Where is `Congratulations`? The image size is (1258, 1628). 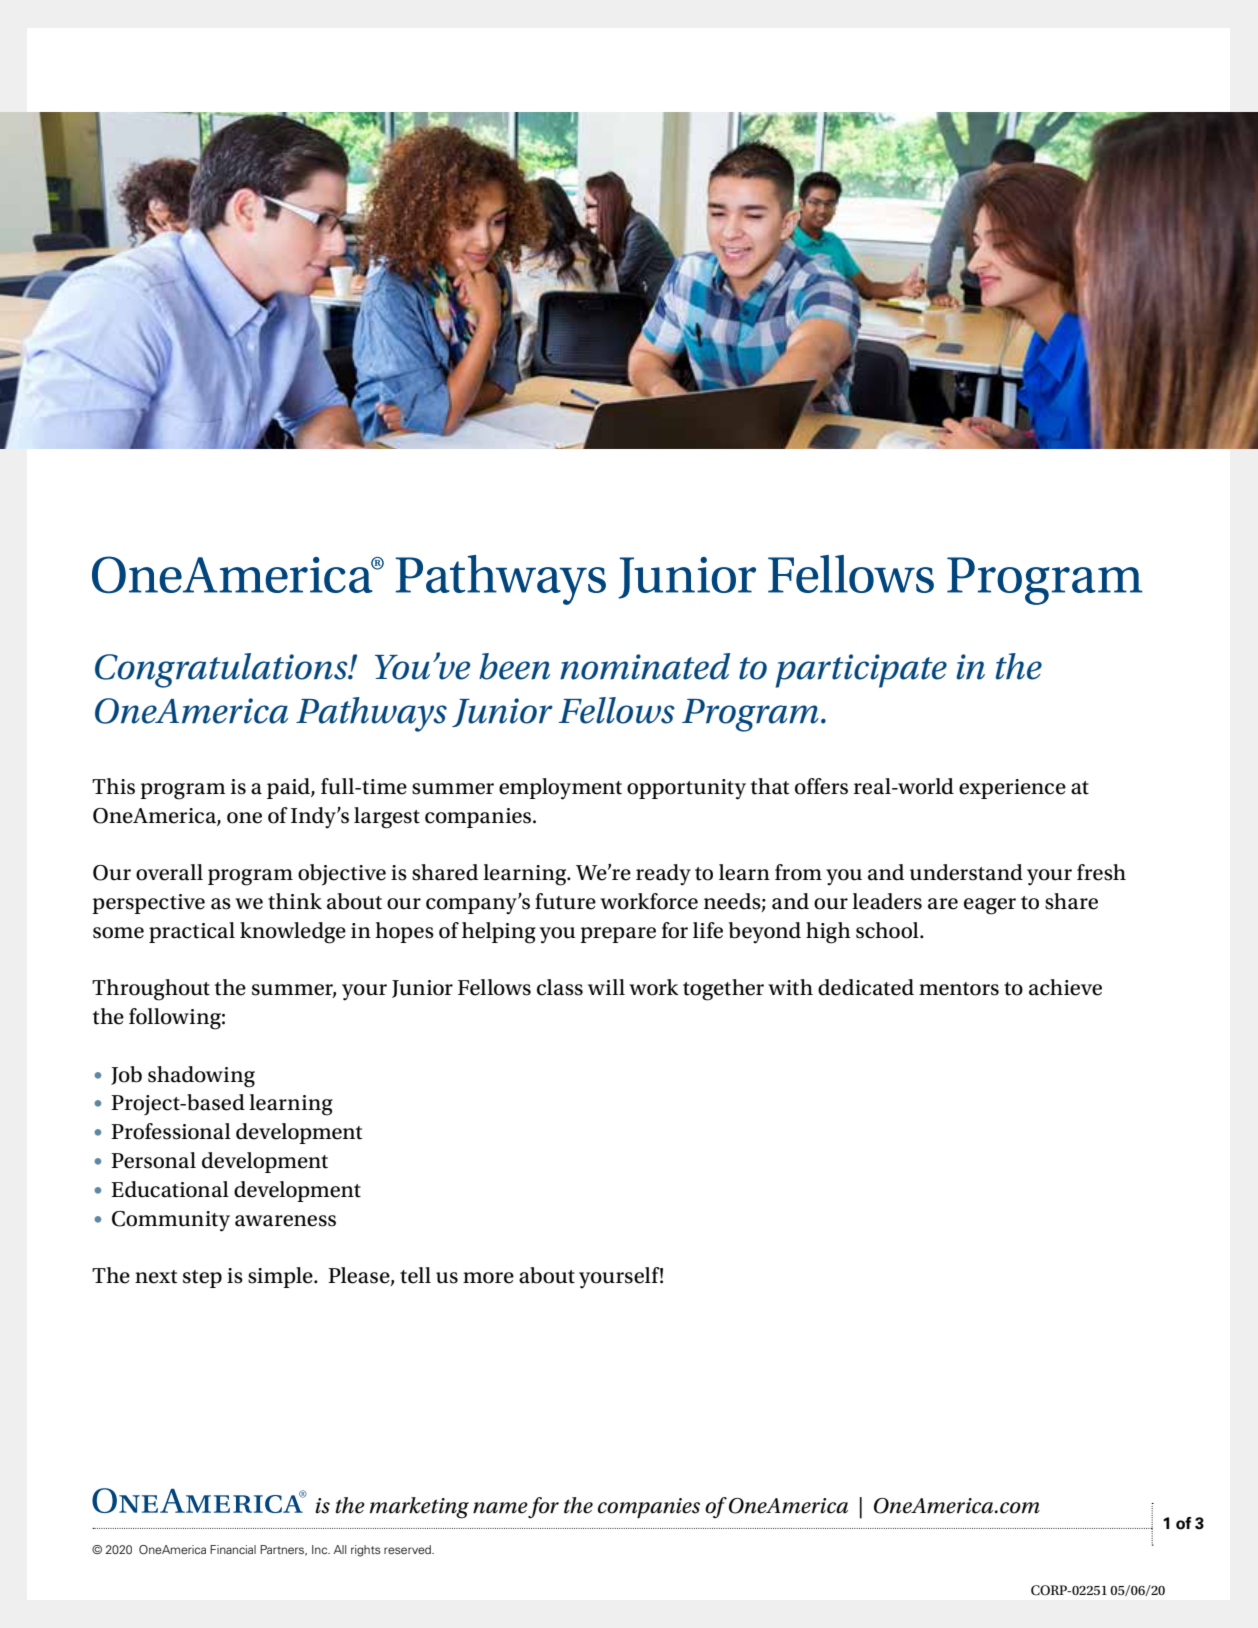
Congratulations is located at coordinates (222, 670).
